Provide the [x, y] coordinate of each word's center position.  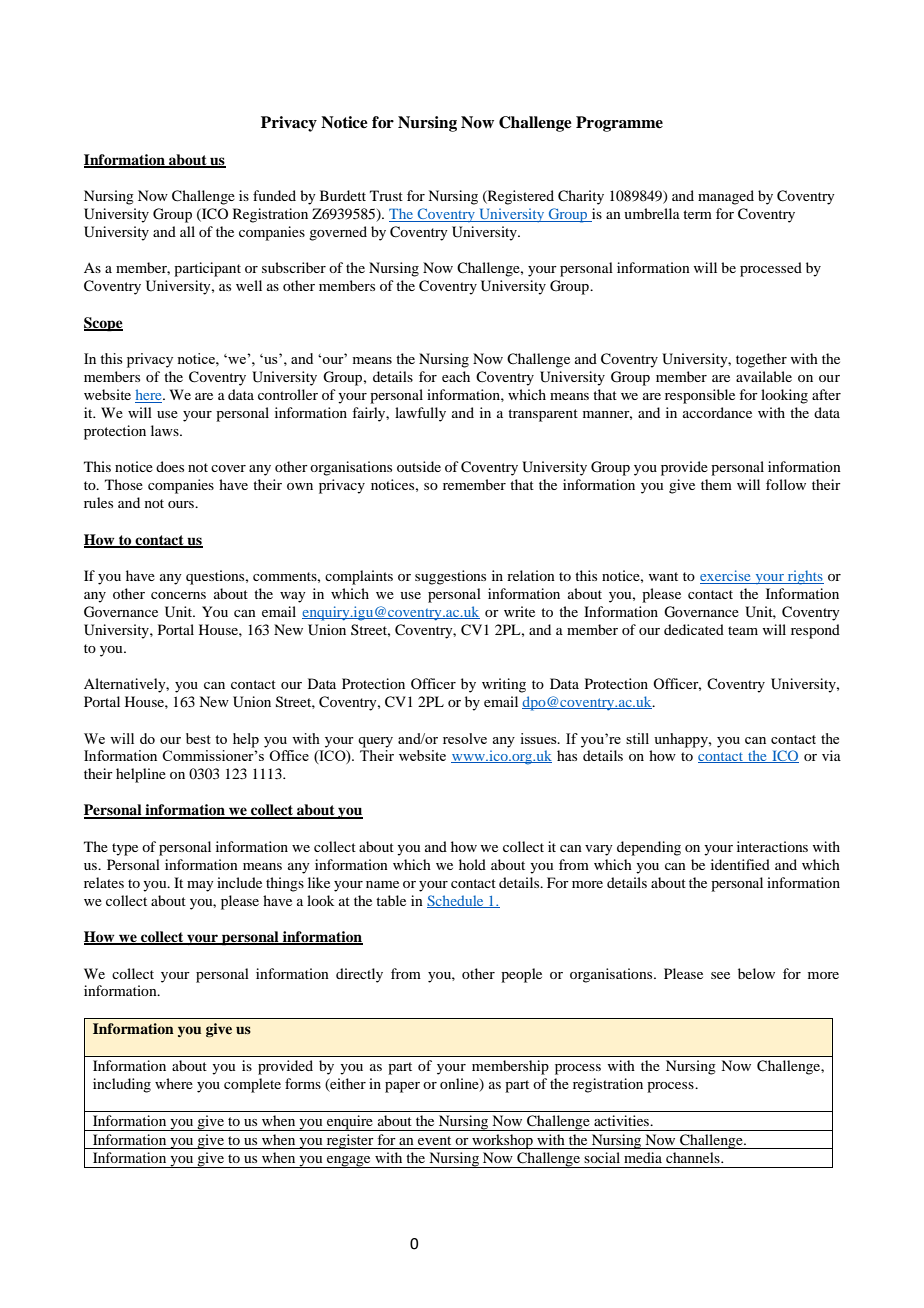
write [519, 611]
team [743, 630]
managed [726, 197]
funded [274, 195]
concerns [178, 595]
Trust [386, 195]
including [122, 1085]
